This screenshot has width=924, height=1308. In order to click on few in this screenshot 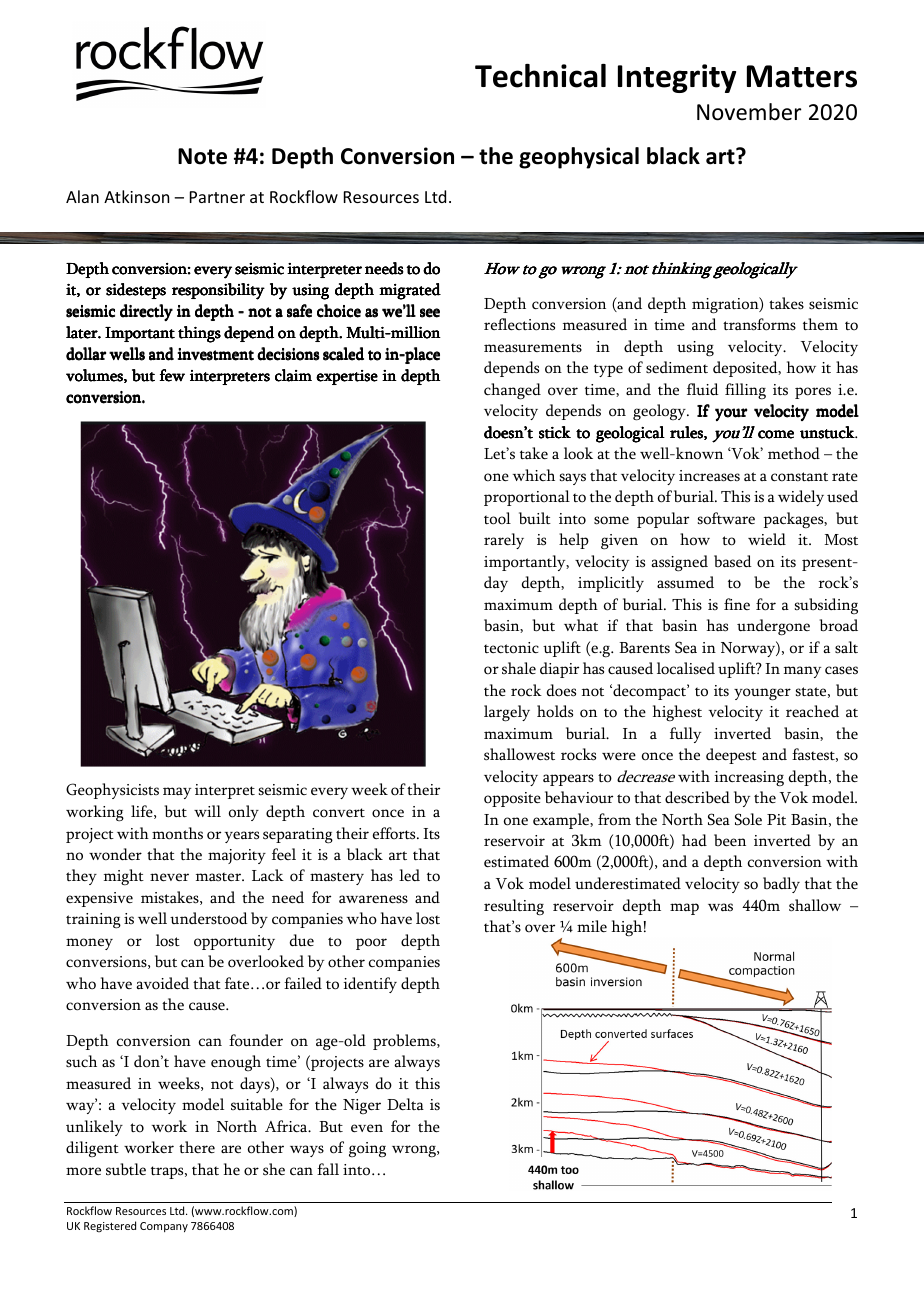, I will do `click(172, 375)`.
